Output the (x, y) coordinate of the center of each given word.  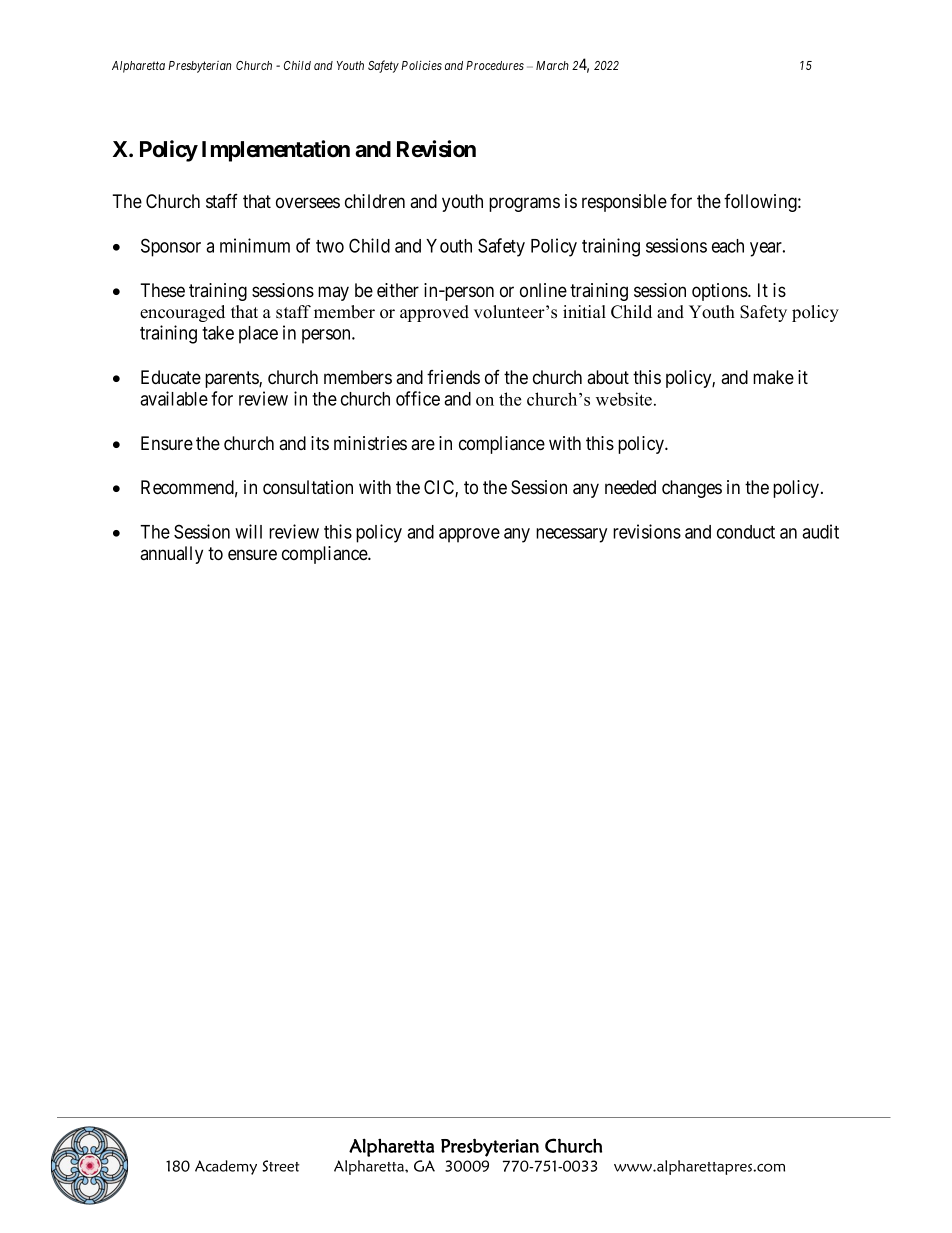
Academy (226, 1167)
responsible (624, 203)
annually (171, 555)
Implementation (276, 151)
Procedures (495, 65)
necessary (571, 535)
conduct (746, 532)
